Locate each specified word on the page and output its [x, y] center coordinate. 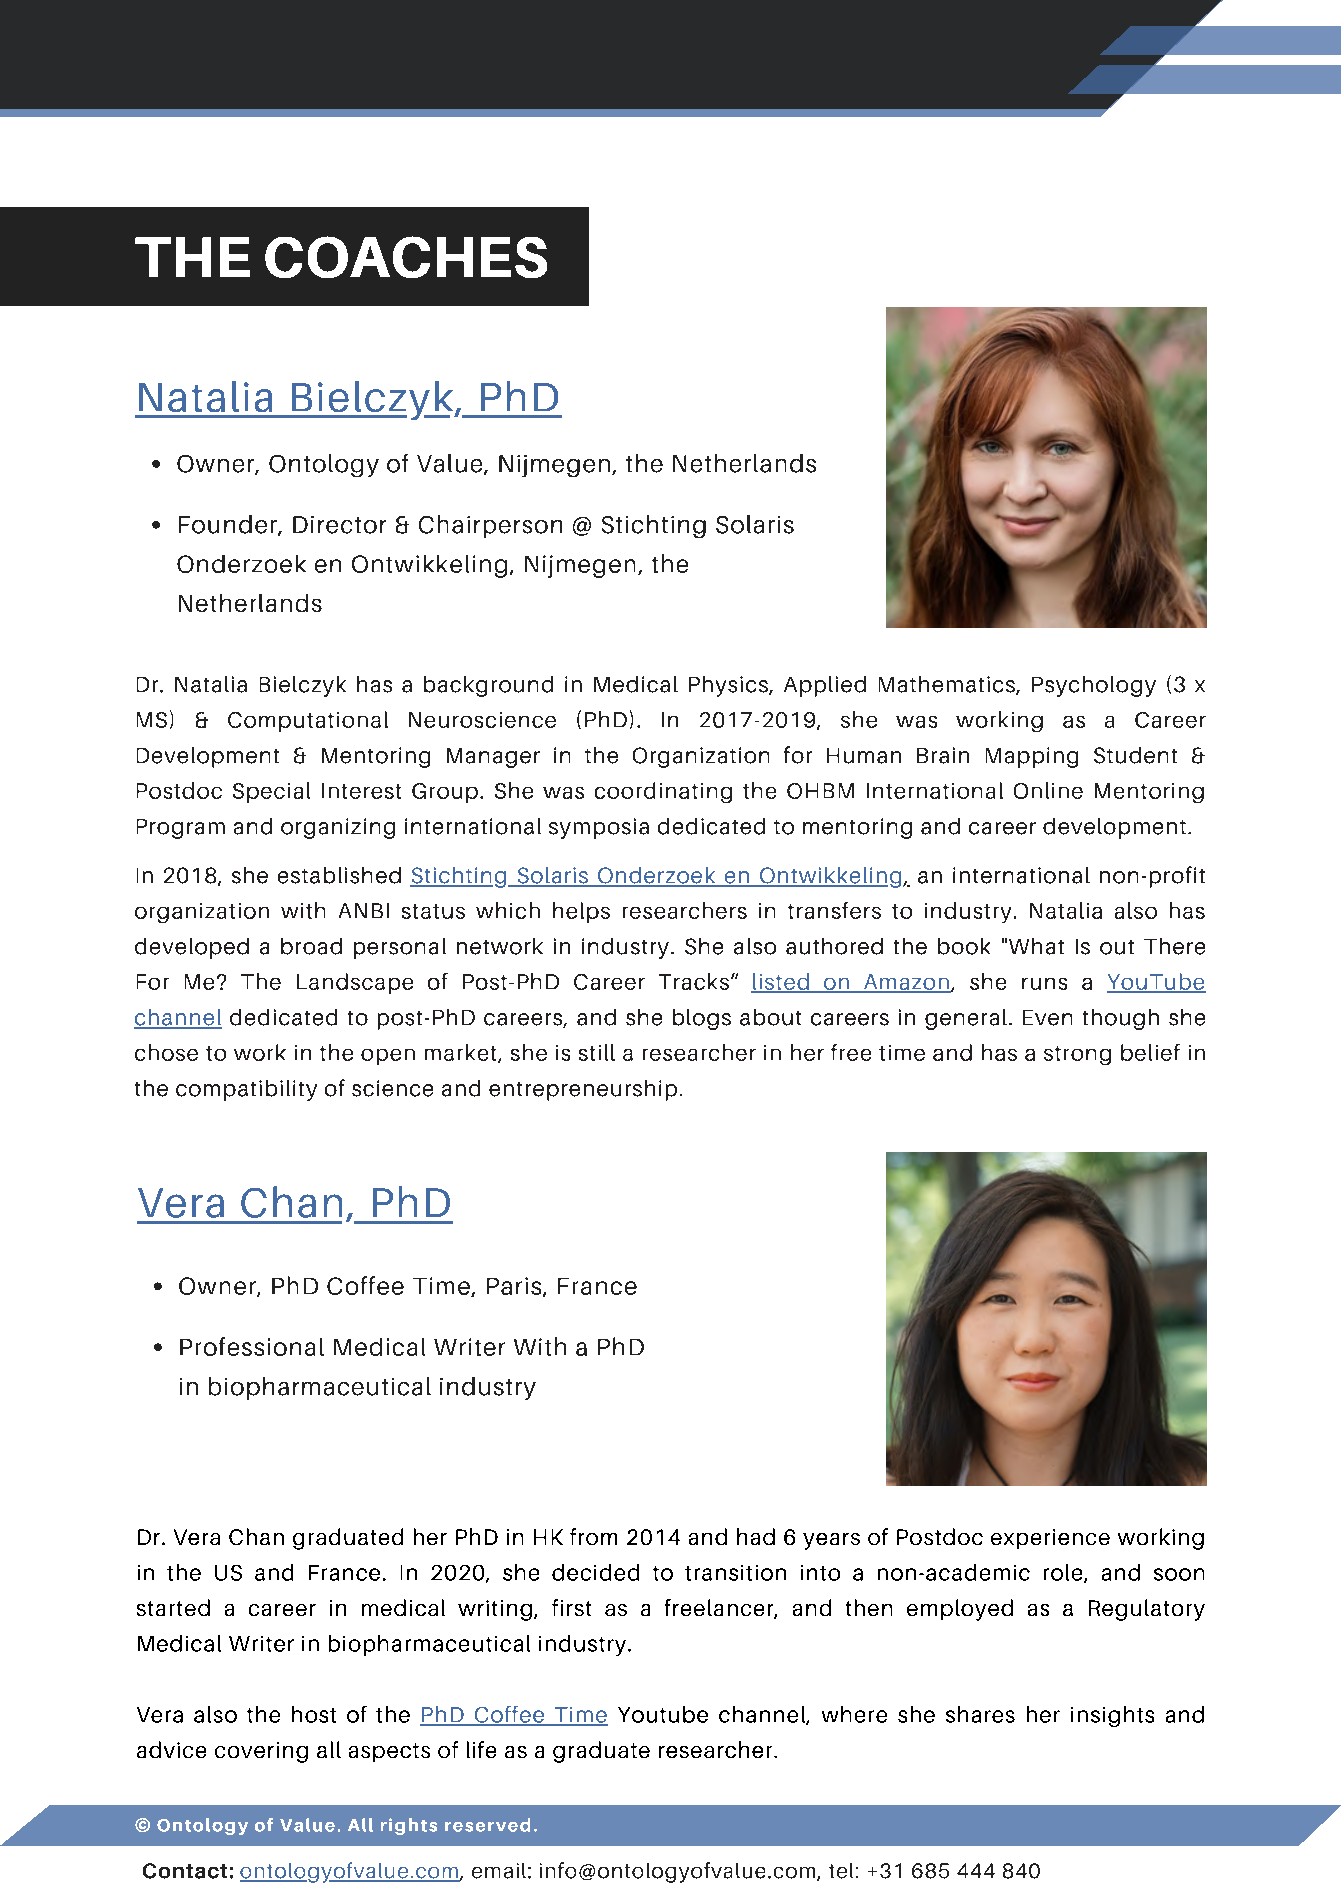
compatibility [246, 1090]
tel [841, 1871]
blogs [702, 1019]
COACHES [406, 257]
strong [1077, 1055]
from [593, 1536]
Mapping [1032, 757]
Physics [729, 686]
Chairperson [490, 526]
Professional [252, 1346]
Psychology [1094, 686]
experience [1050, 1539]
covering [261, 1752]
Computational [308, 721]
